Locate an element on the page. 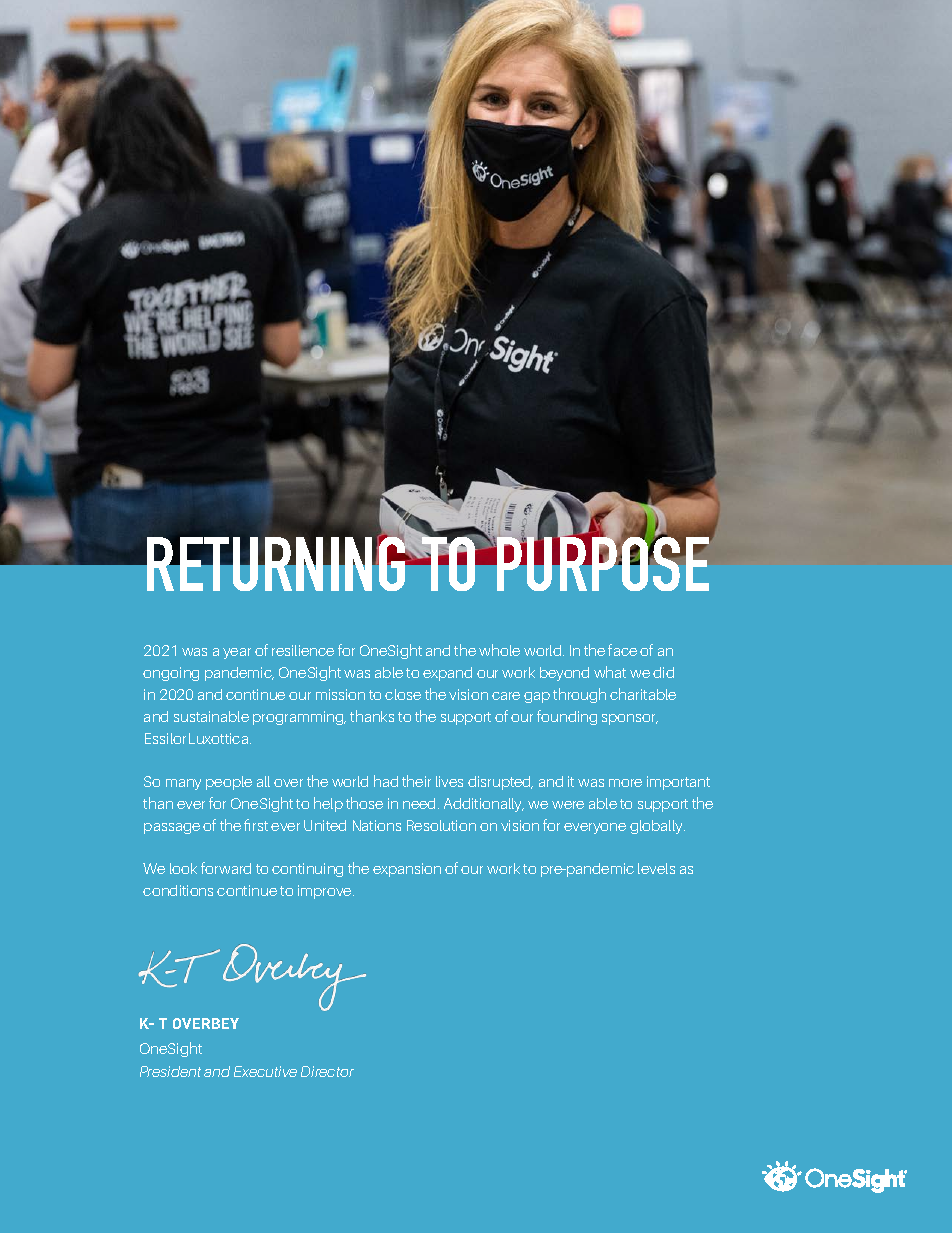 This image has height=1233, width=952. improve is located at coordinates (326, 892).
